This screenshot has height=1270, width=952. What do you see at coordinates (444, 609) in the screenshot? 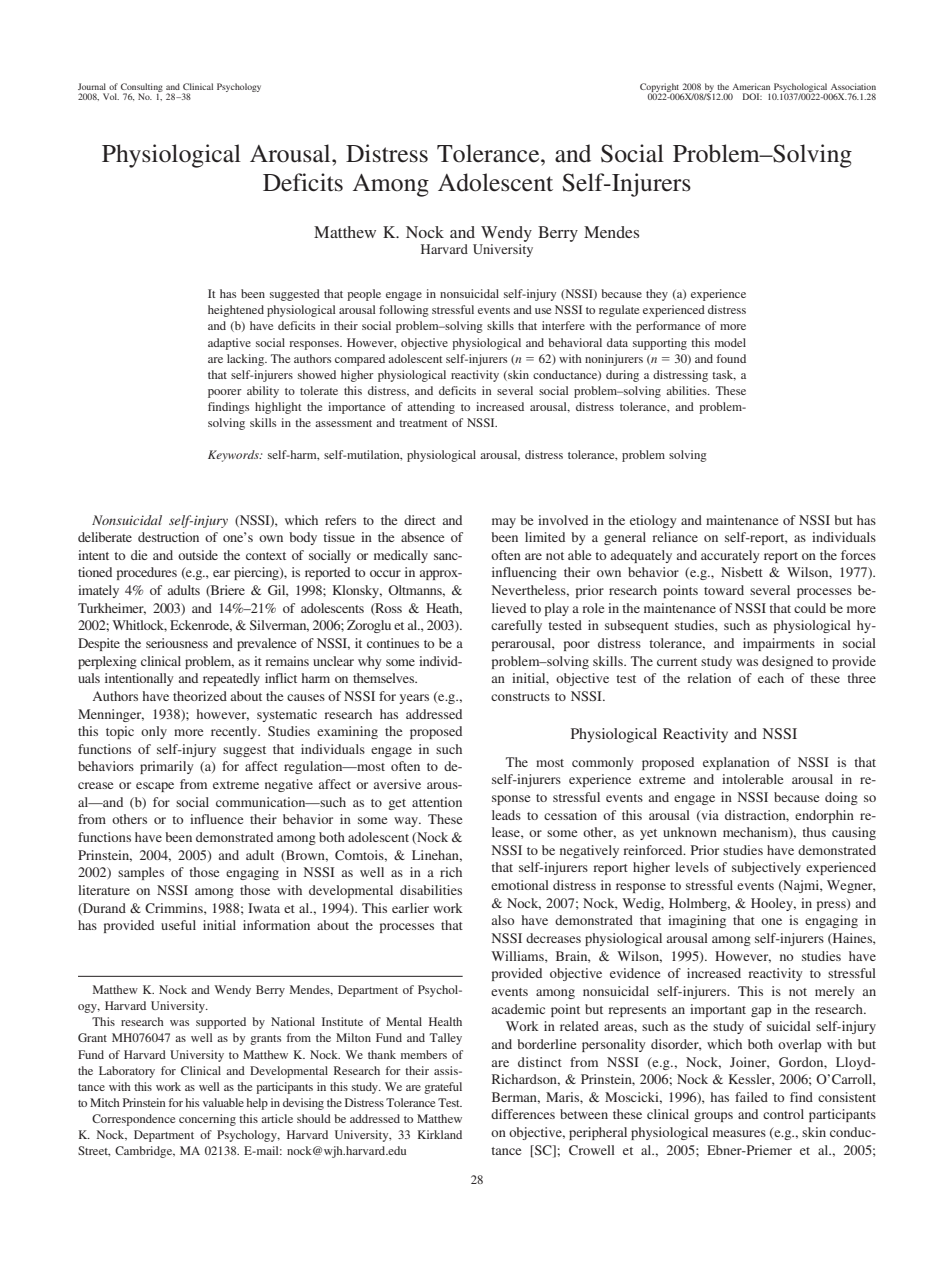
I see `Heath` at bounding box center [444, 609].
